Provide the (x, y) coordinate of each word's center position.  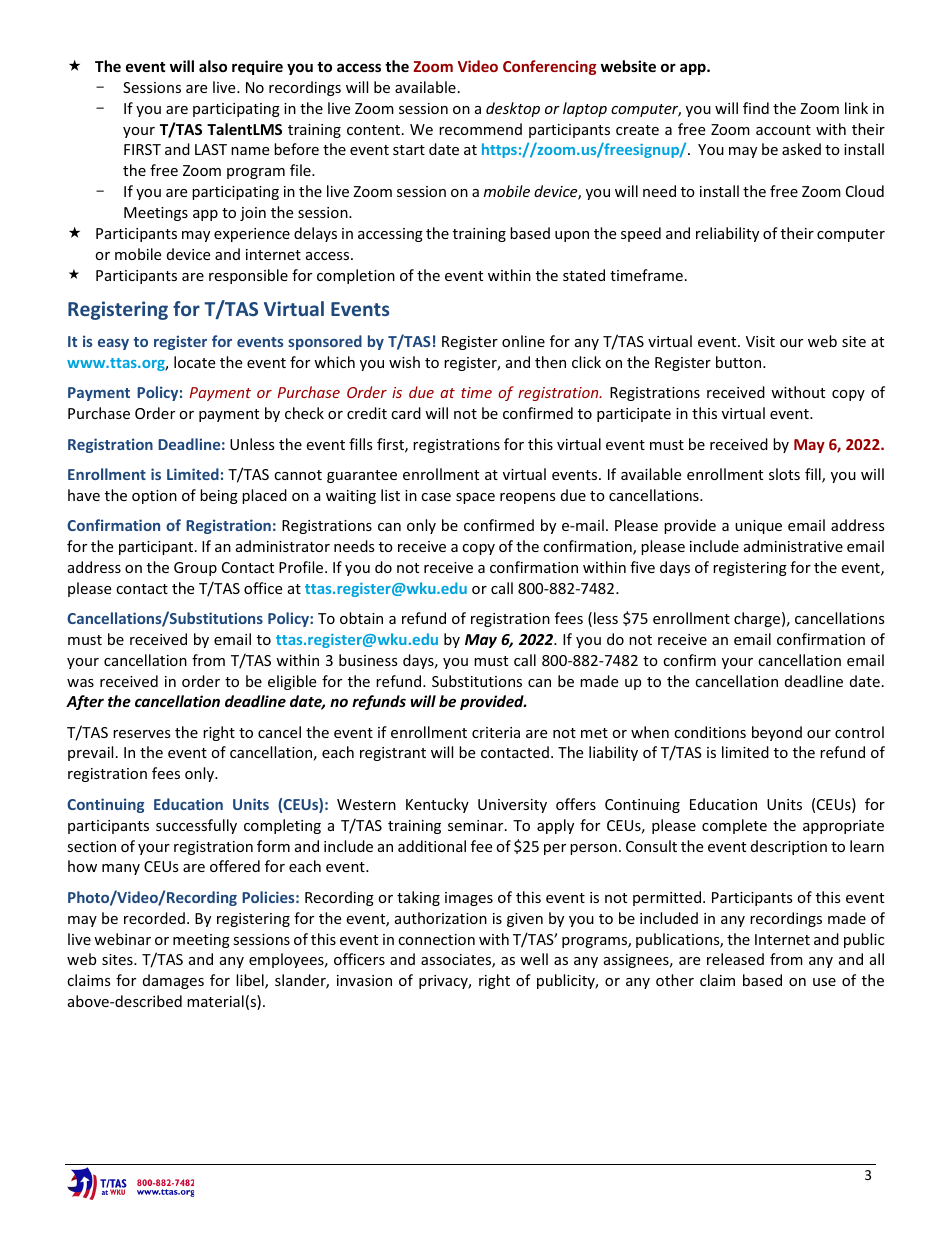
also (213, 66)
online (523, 341)
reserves (142, 734)
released (735, 959)
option (154, 497)
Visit (760, 341)
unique (758, 527)
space (475, 498)
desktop (513, 109)
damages (173, 981)
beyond (777, 733)
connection (436, 939)
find (756, 108)
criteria (496, 732)
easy (113, 344)
